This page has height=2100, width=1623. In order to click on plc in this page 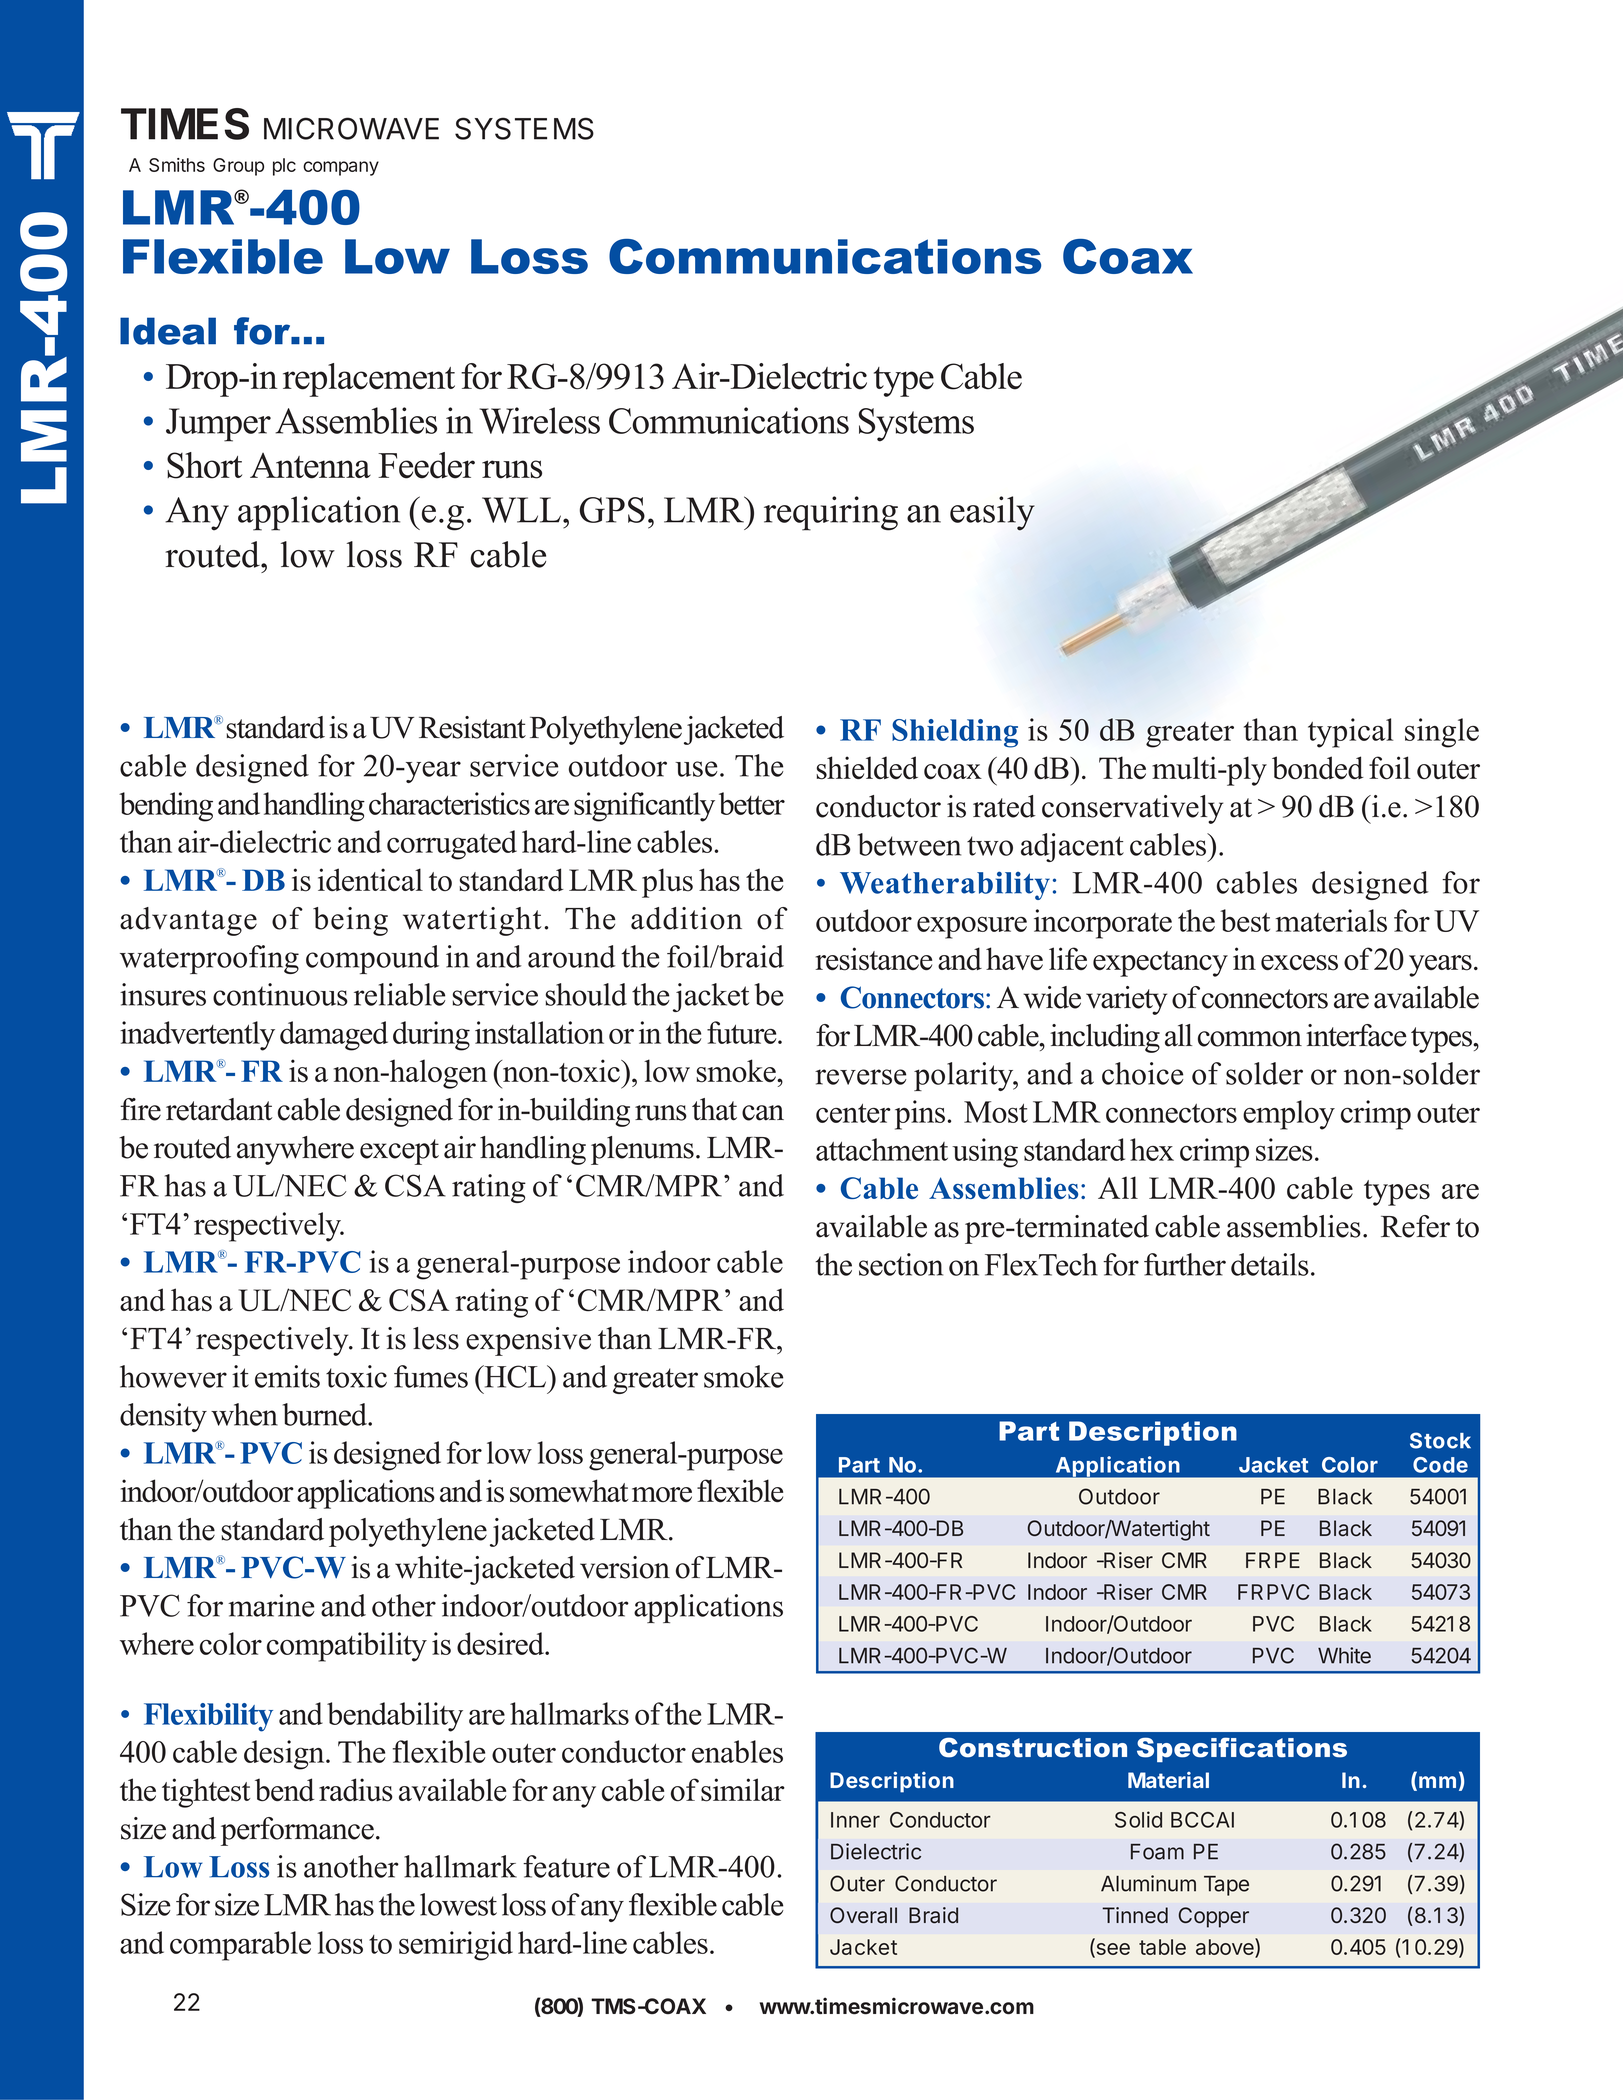, I will do `click(284, 167)`.
